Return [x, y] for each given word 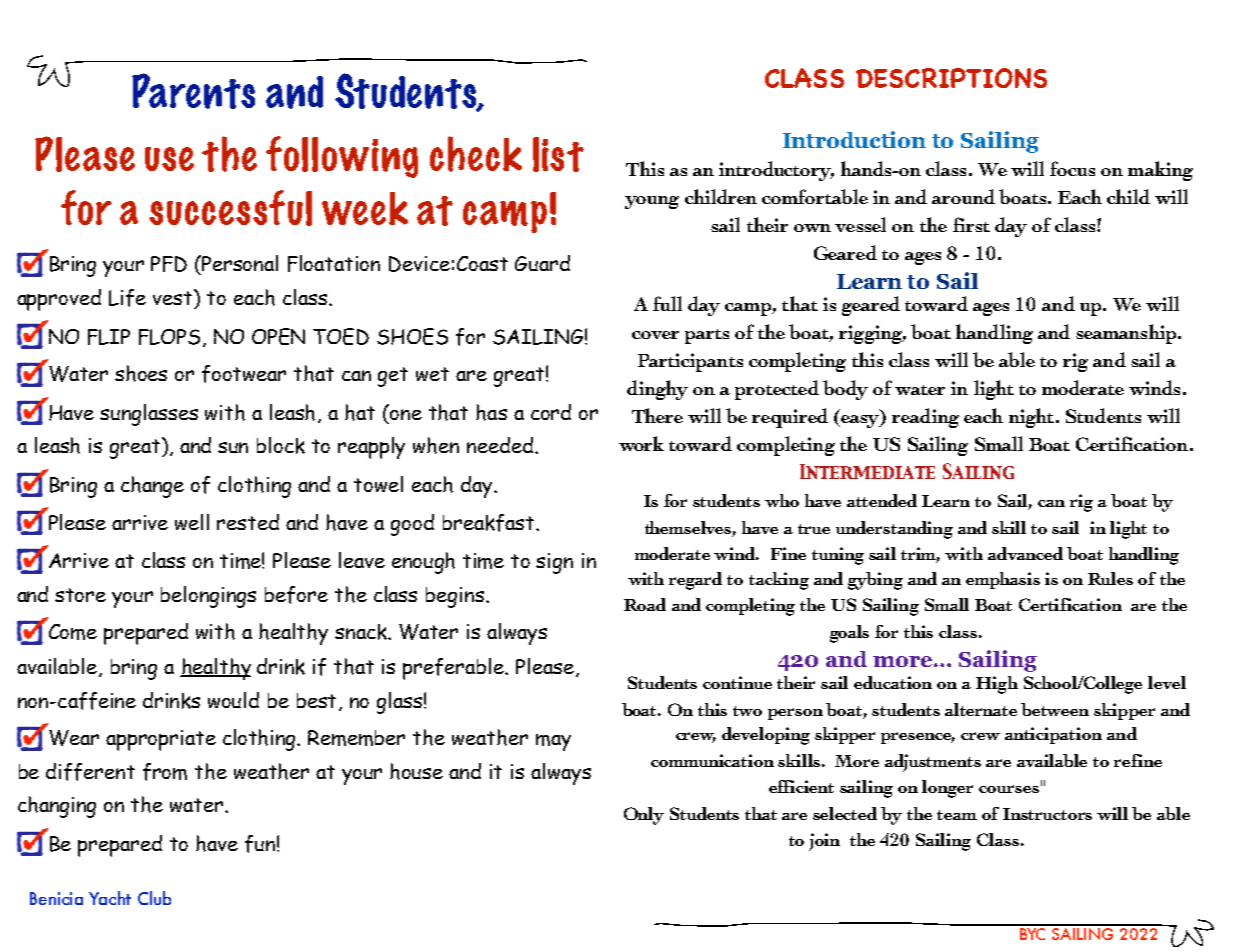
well [192, 522]
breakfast [490, 523]
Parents [193, 91]
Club [154, 898]
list [558, 154]
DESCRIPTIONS [951, 78]
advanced [1025, 553]
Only [644, 816]
